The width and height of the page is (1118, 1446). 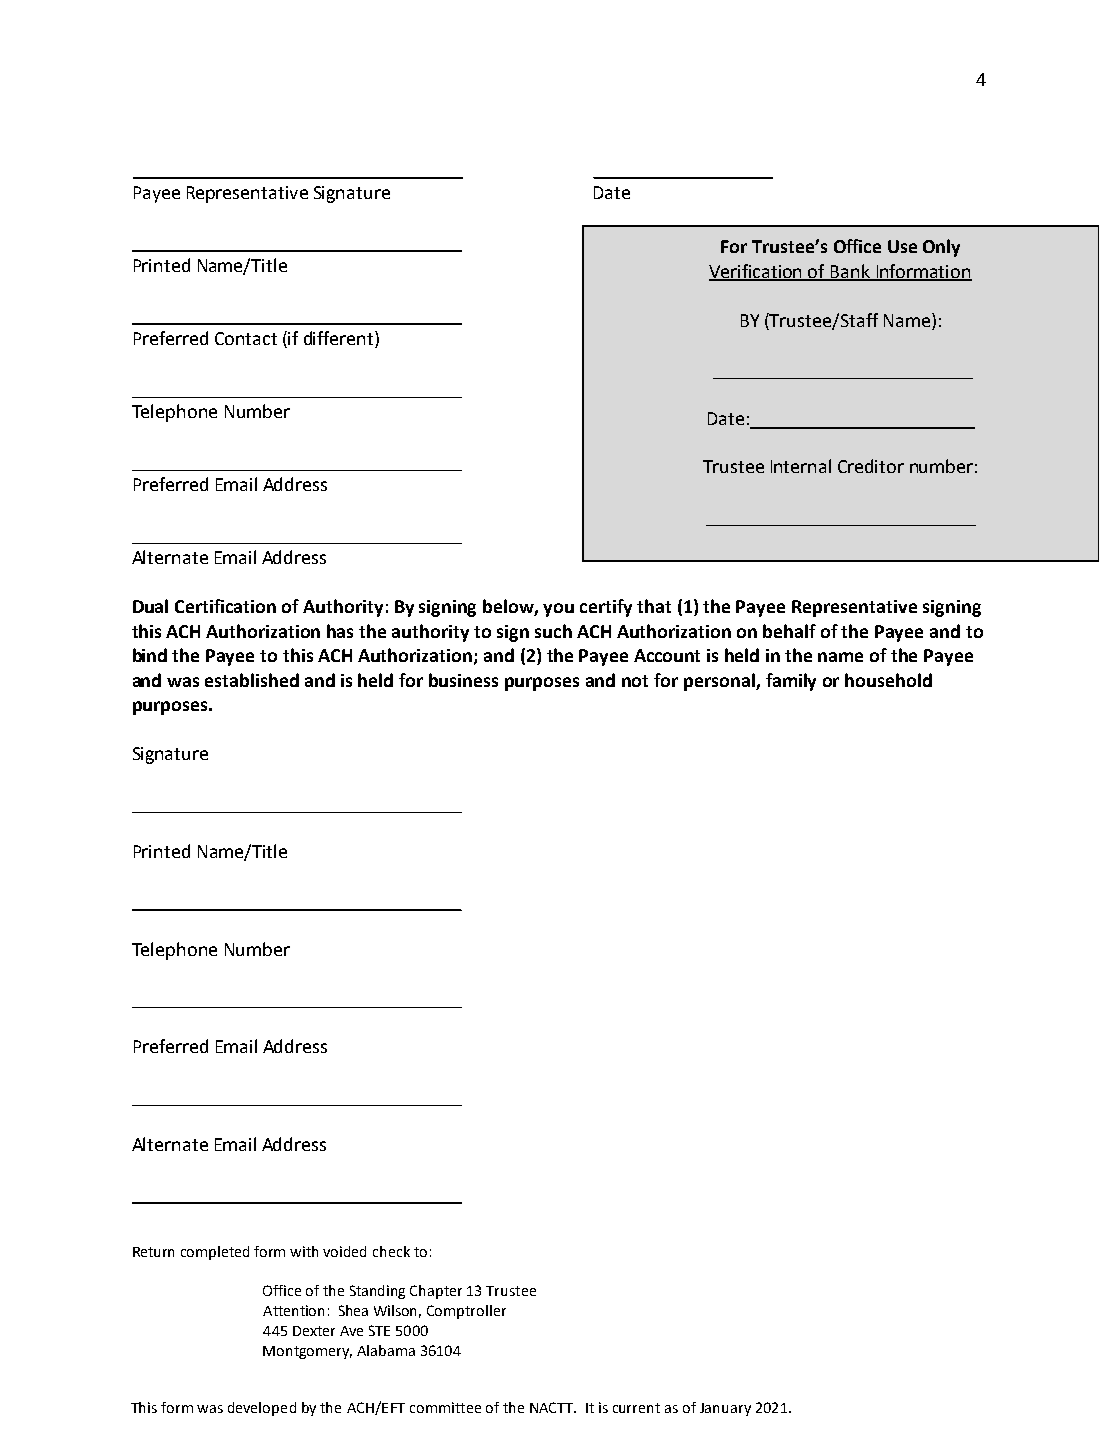 I want to click on Verification, so click(x=757, y=272).
